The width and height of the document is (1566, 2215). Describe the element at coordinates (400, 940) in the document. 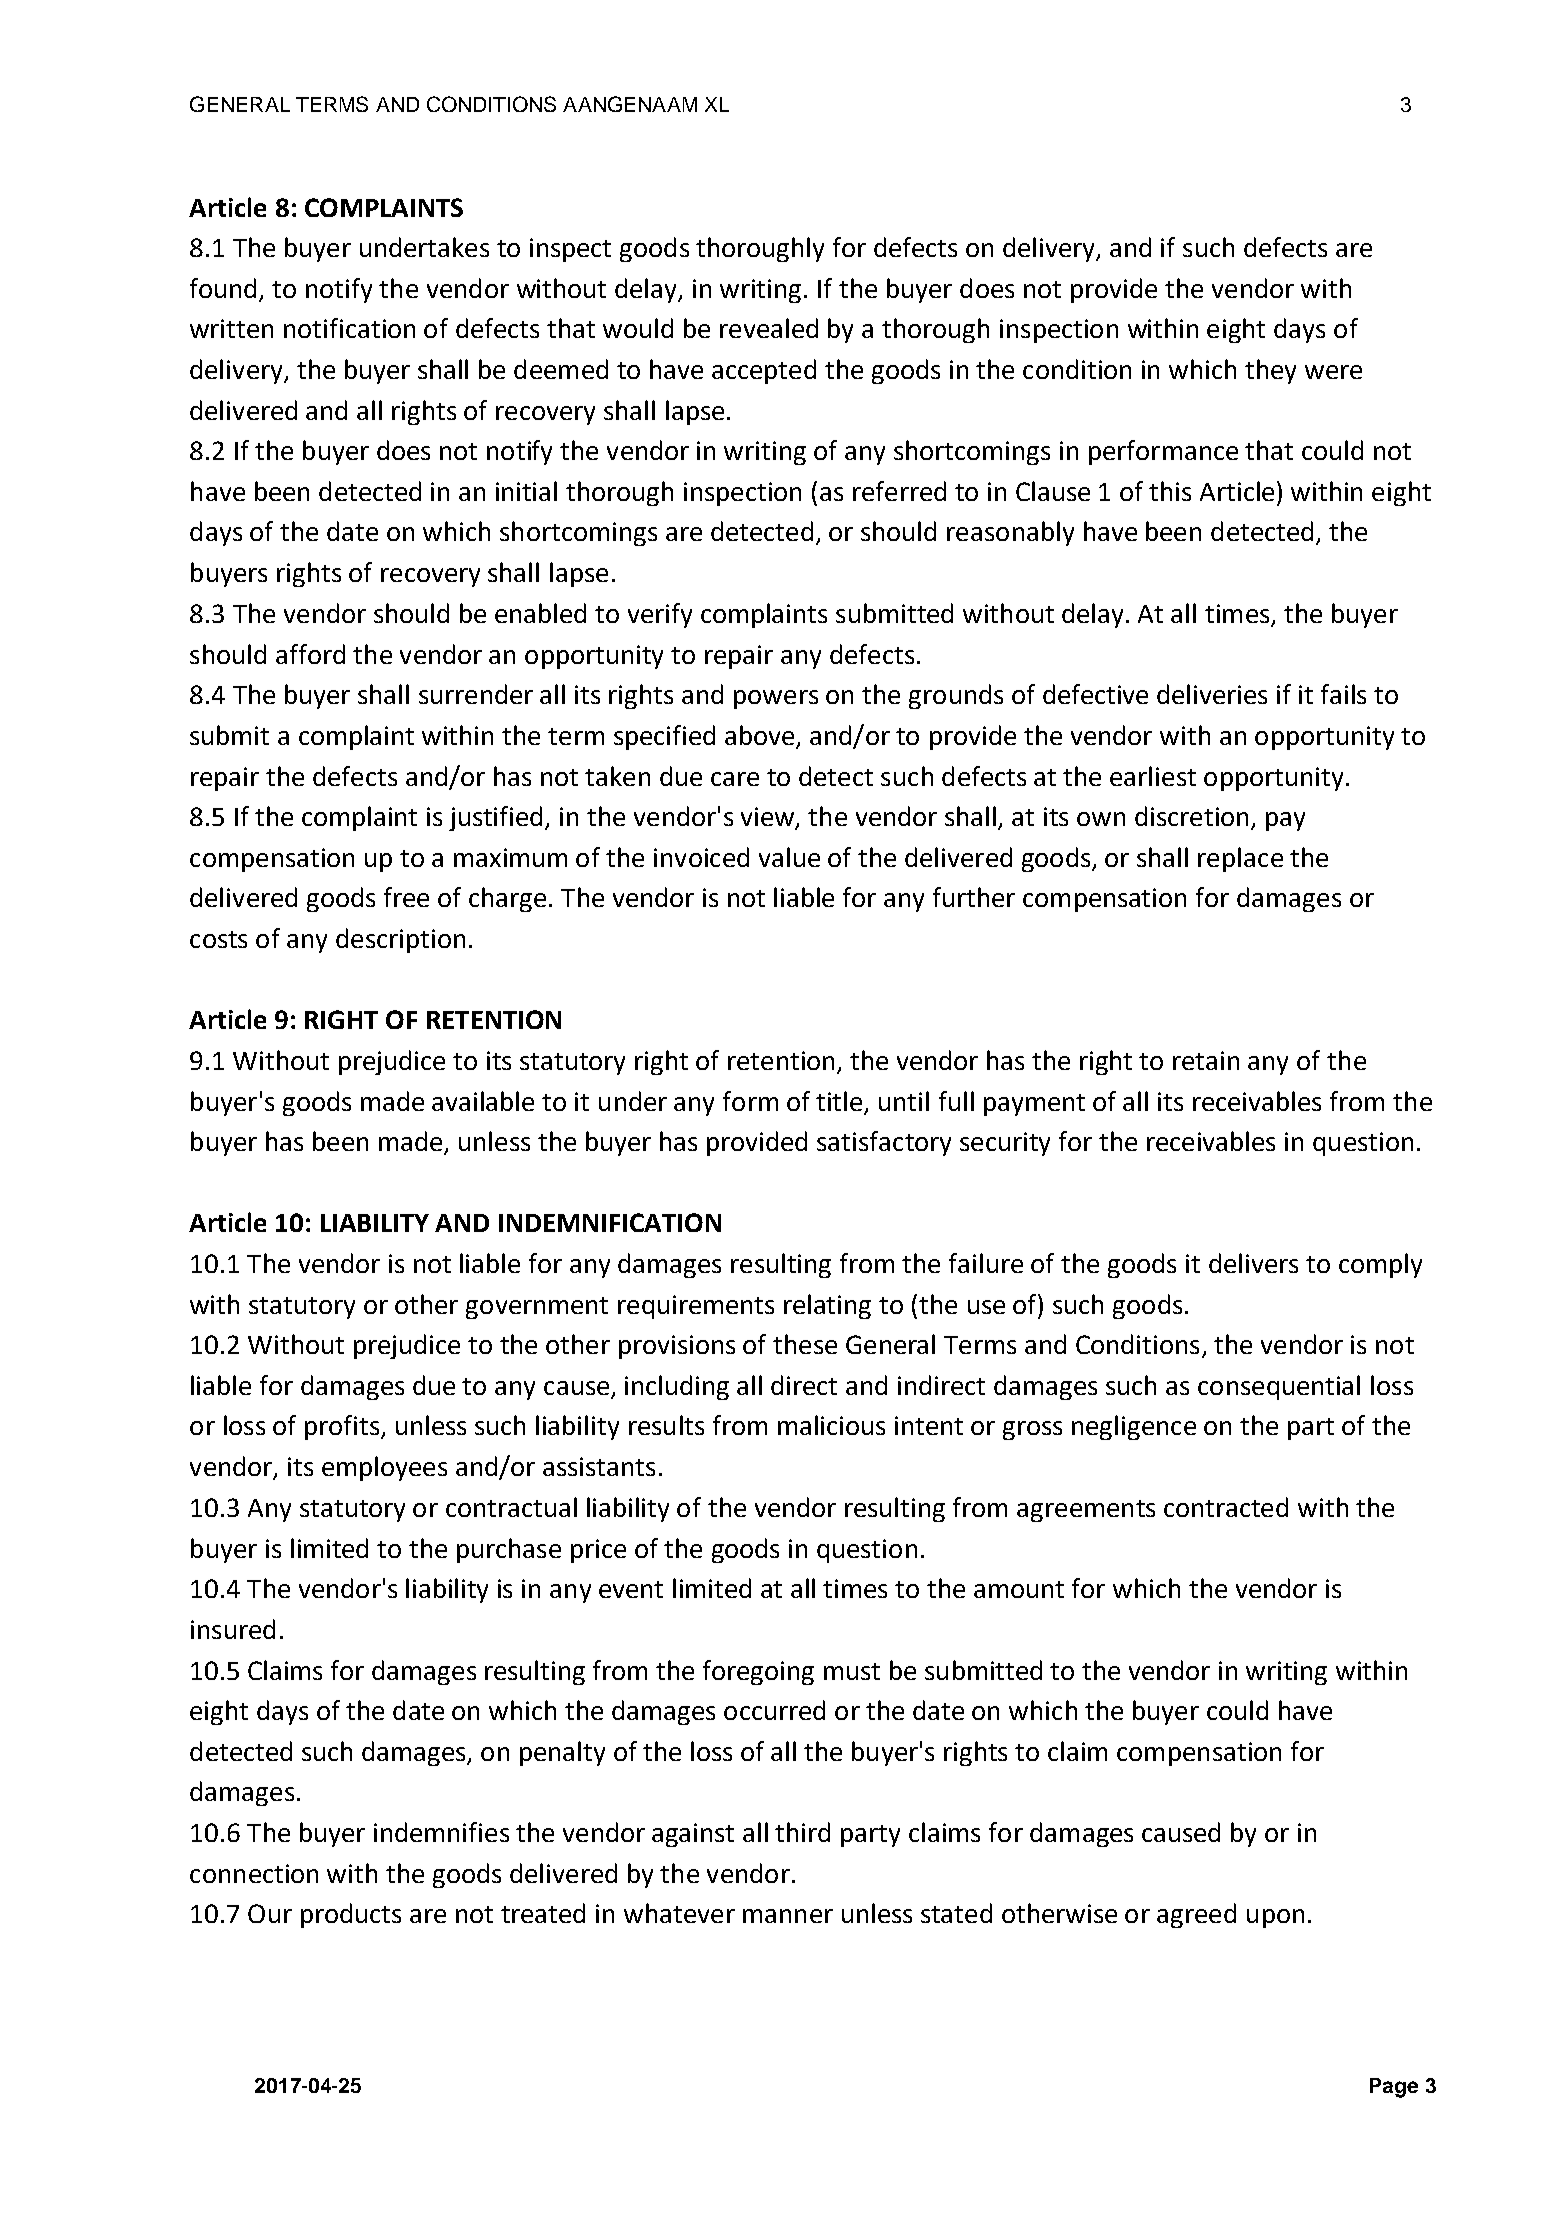

I see `description` at that location.
